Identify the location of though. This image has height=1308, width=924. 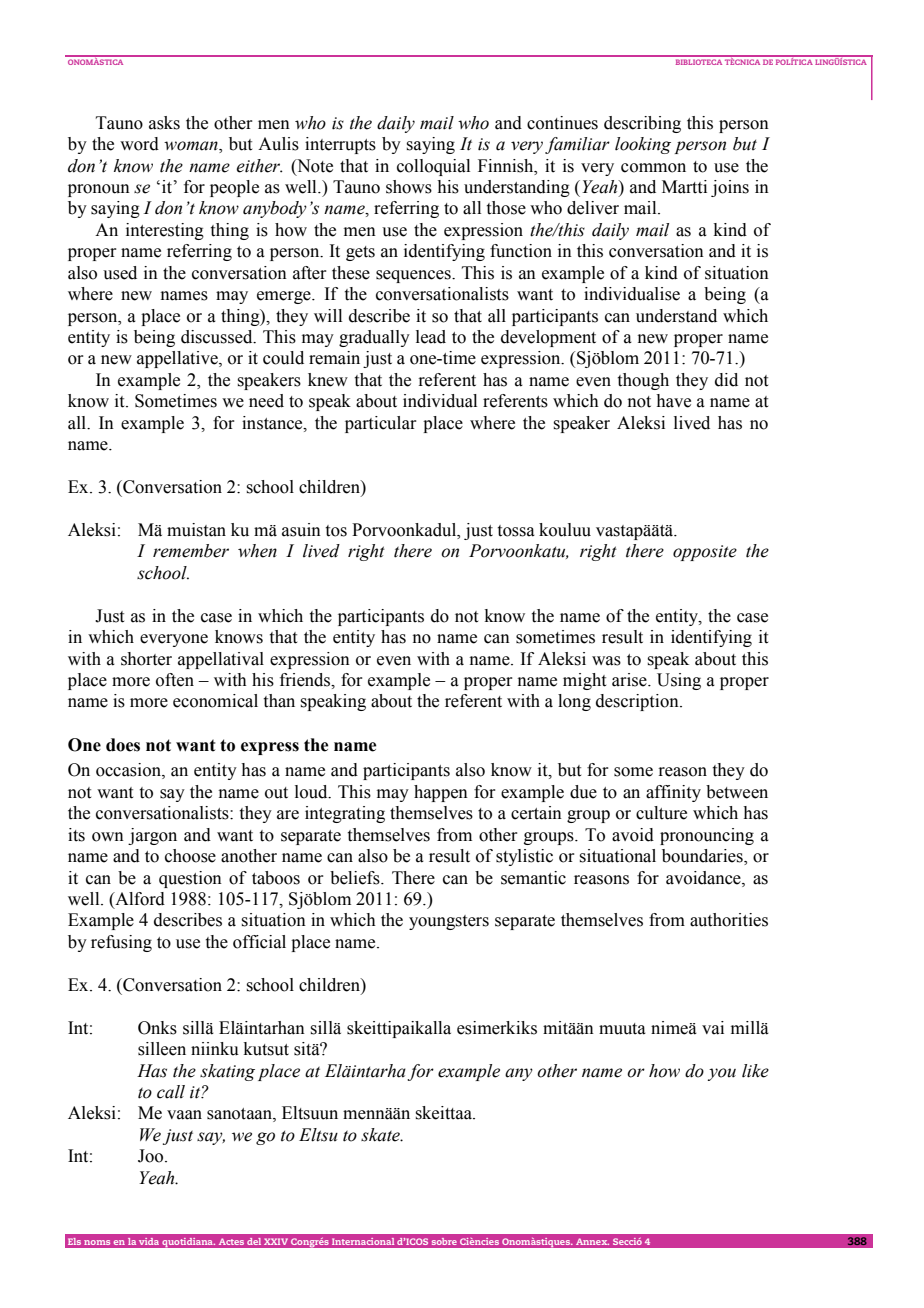
(643, 381).
